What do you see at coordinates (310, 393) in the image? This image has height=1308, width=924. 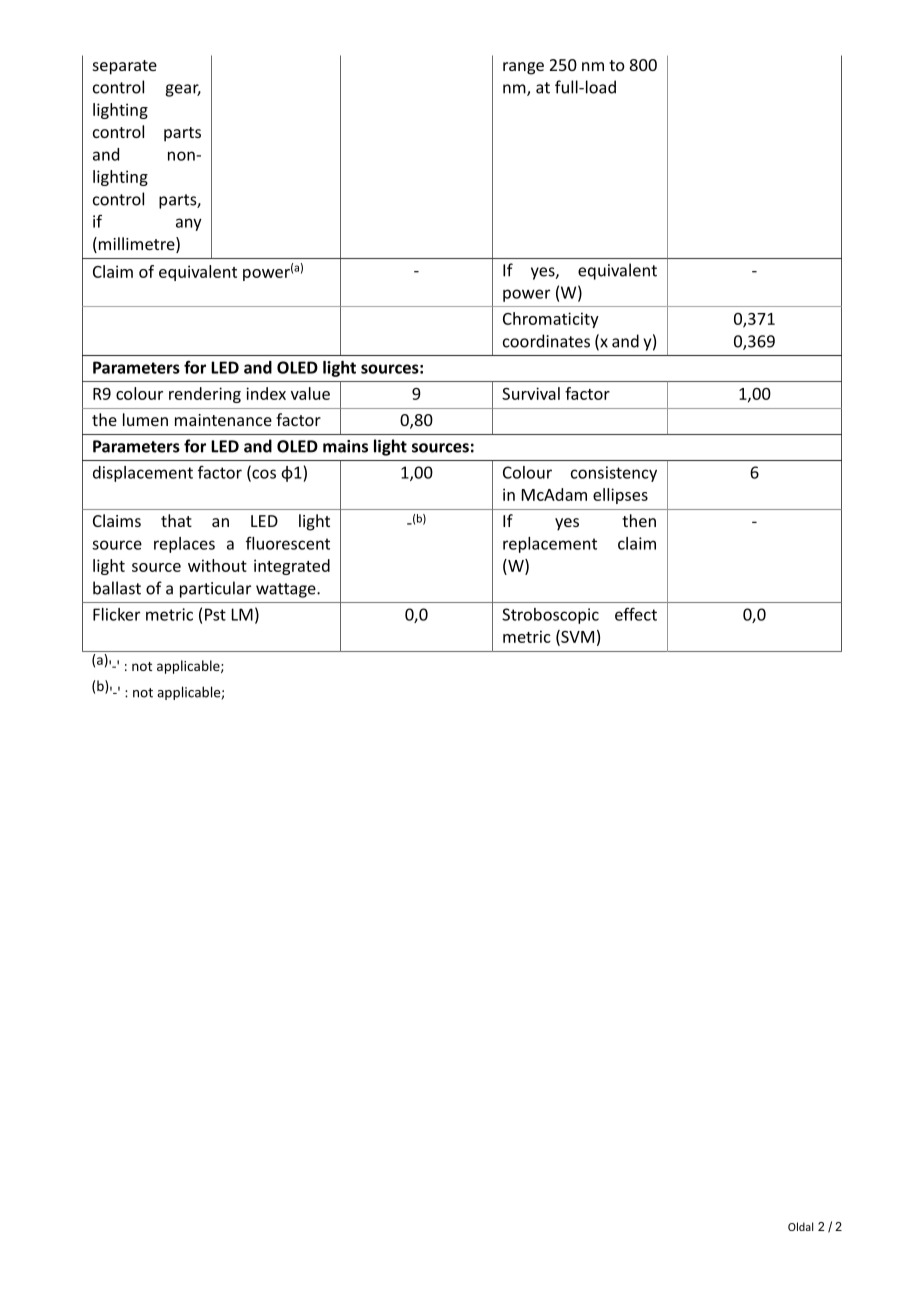 I see `value` at bounding box center [310, 393].
